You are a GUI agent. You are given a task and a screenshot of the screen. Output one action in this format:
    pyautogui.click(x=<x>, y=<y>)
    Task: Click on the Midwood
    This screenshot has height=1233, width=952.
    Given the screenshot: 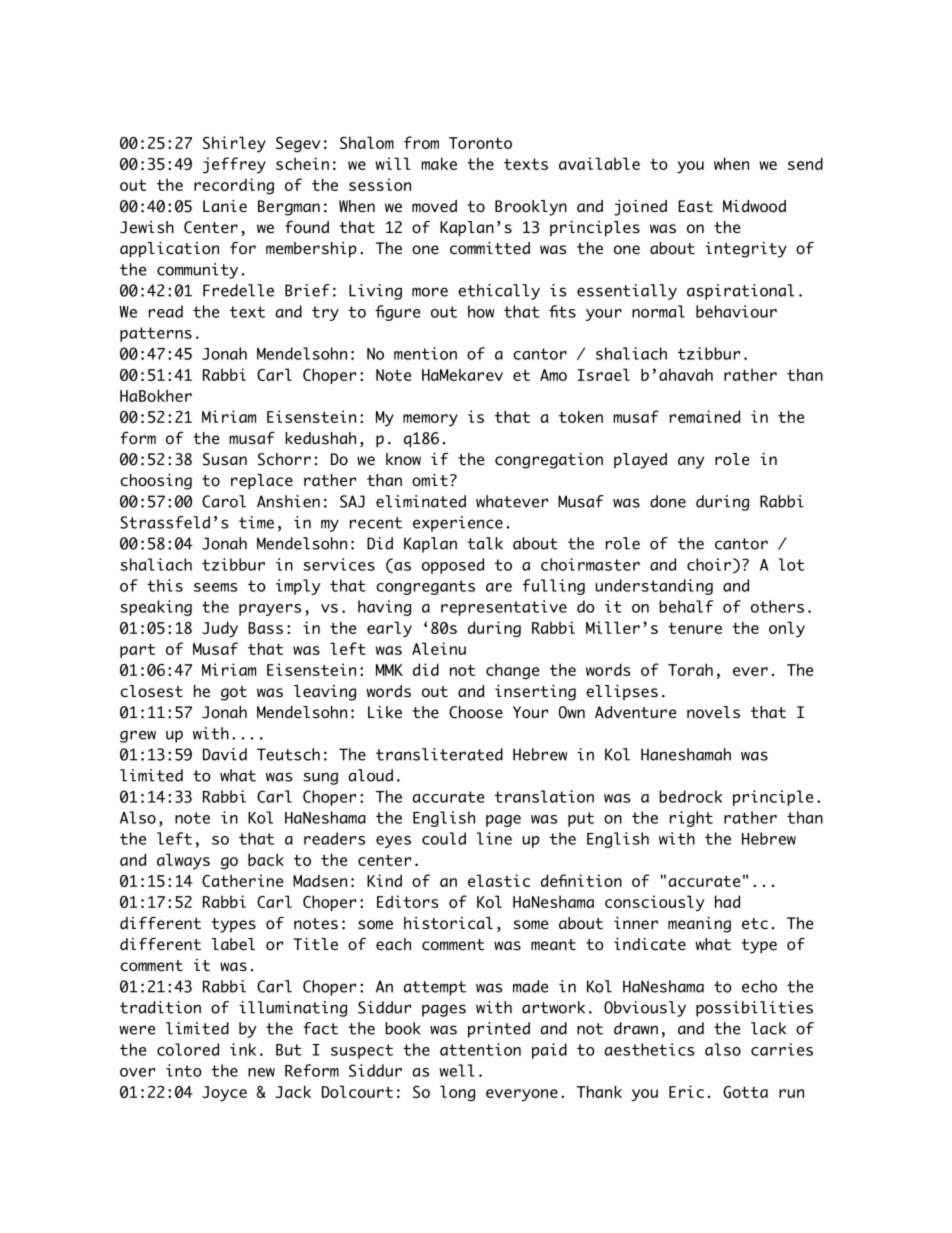 What is the action you would take?
    pyautogui.click(x=754, y=206)
